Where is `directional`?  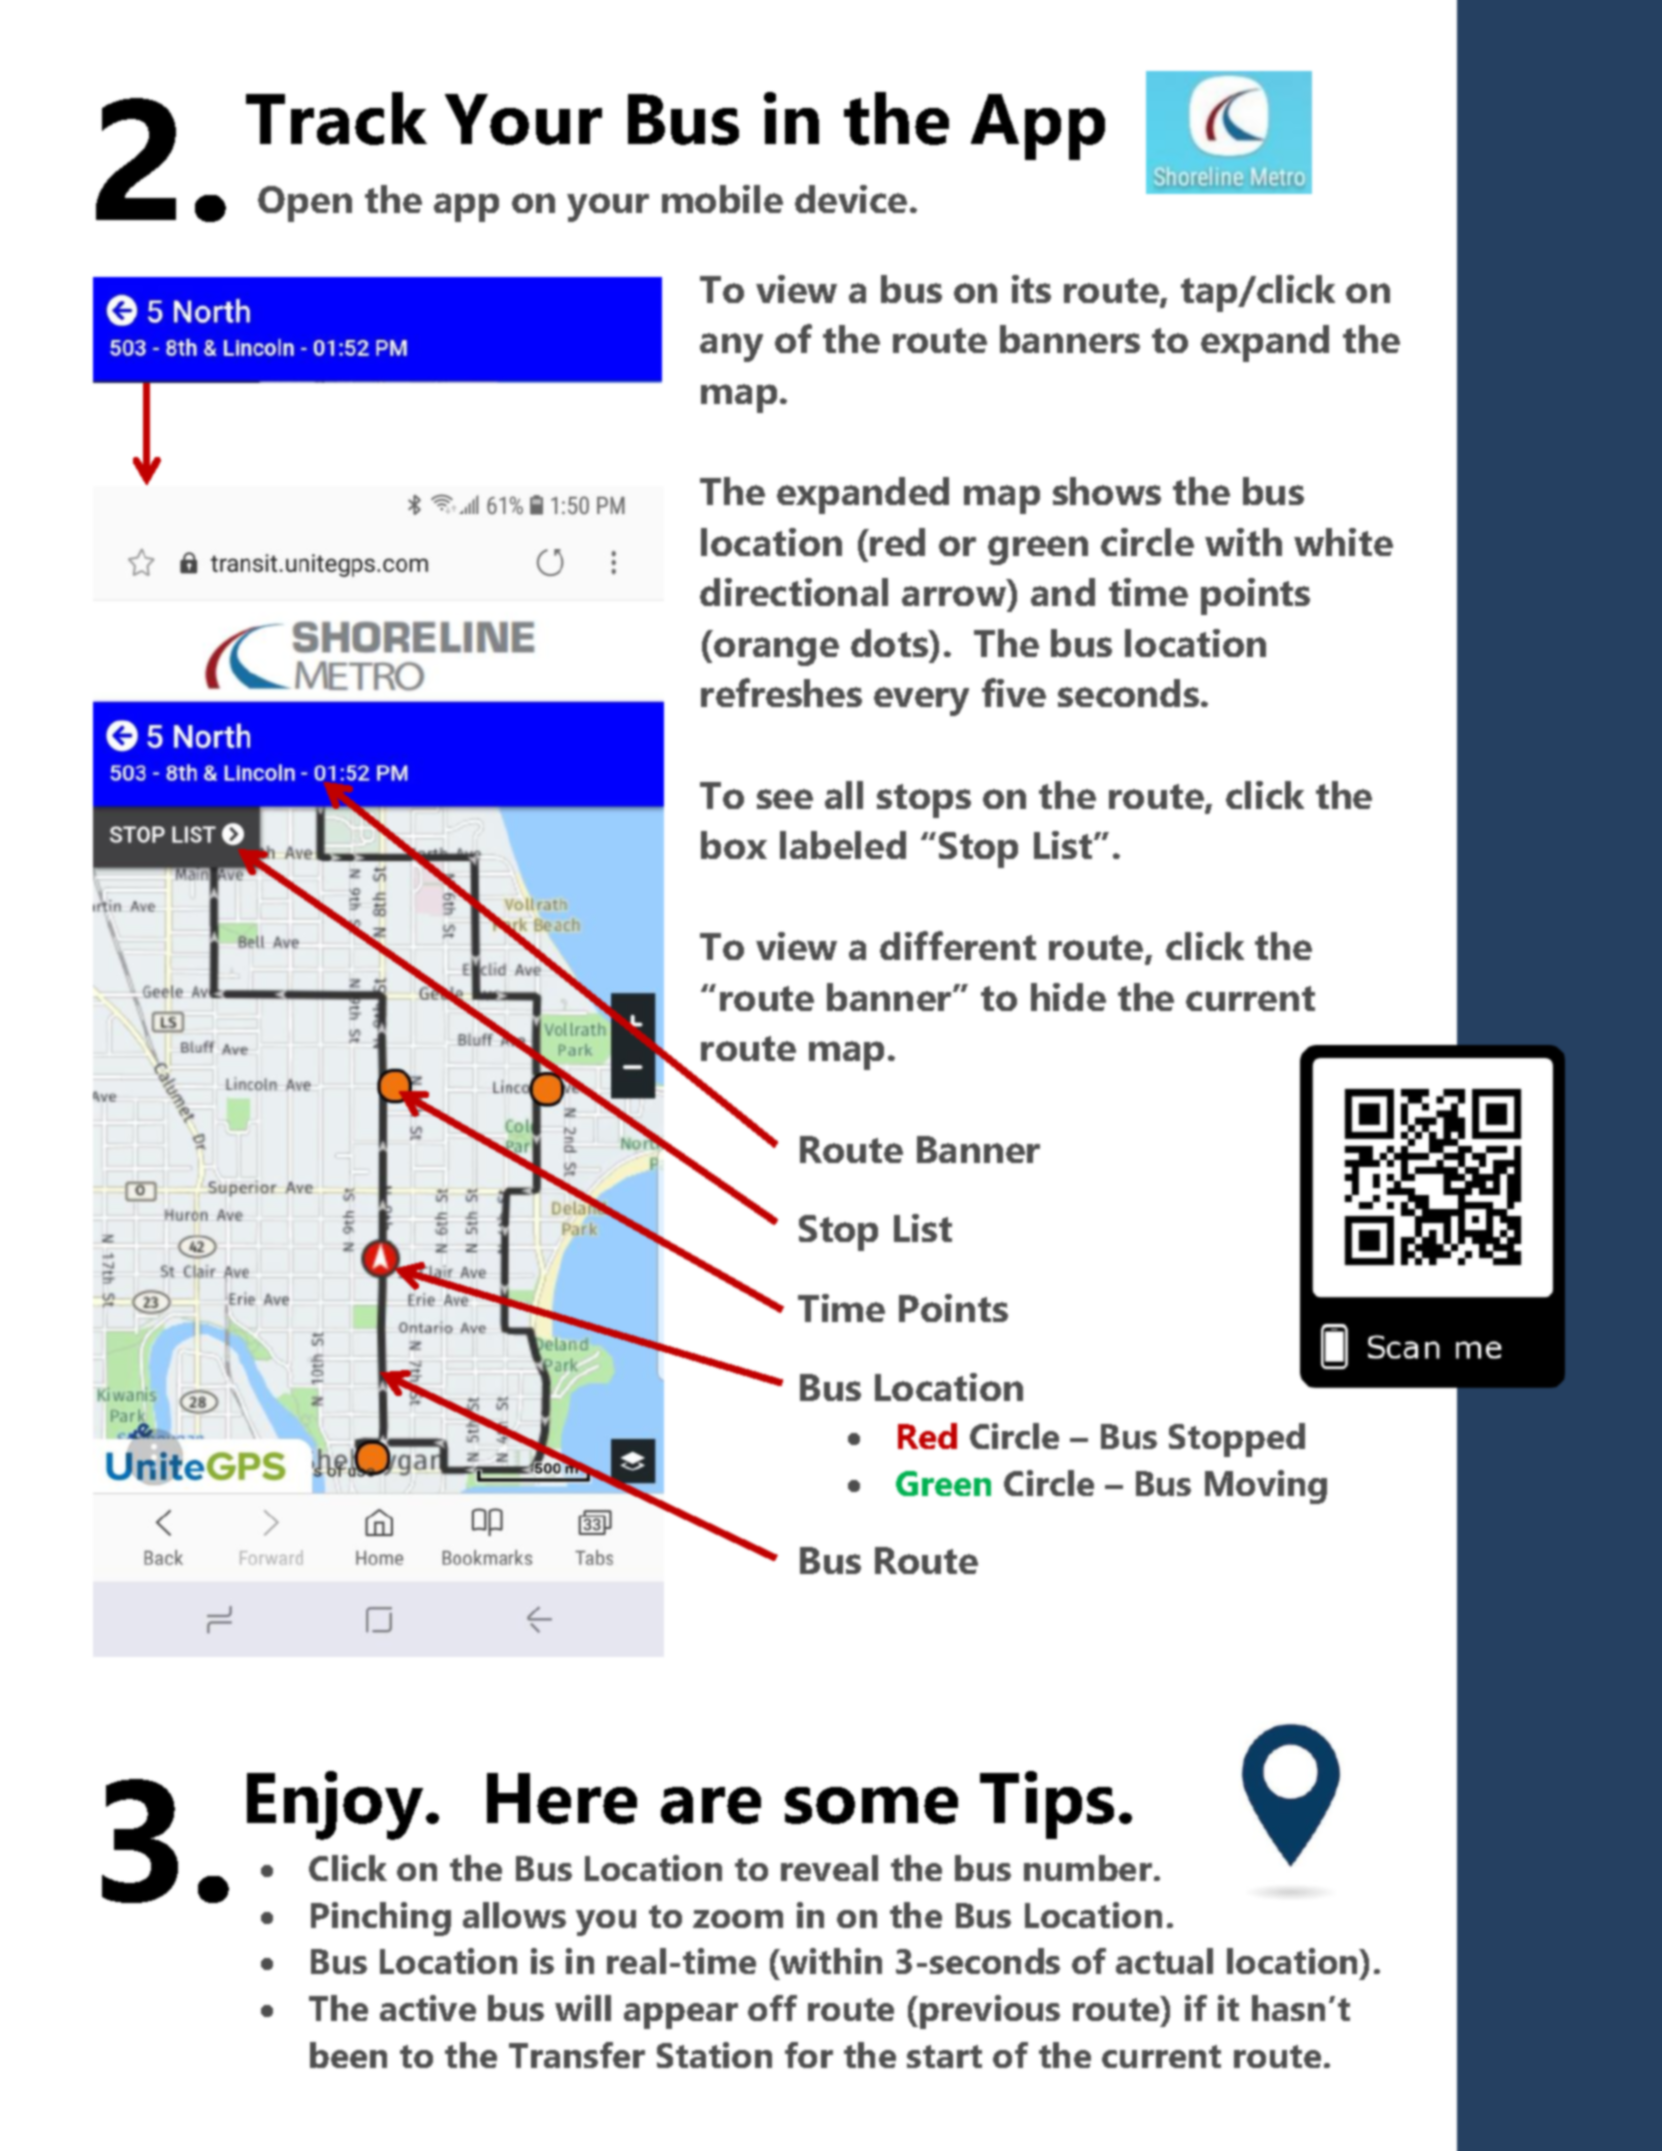 directional is located at coordinates (794, 592).
